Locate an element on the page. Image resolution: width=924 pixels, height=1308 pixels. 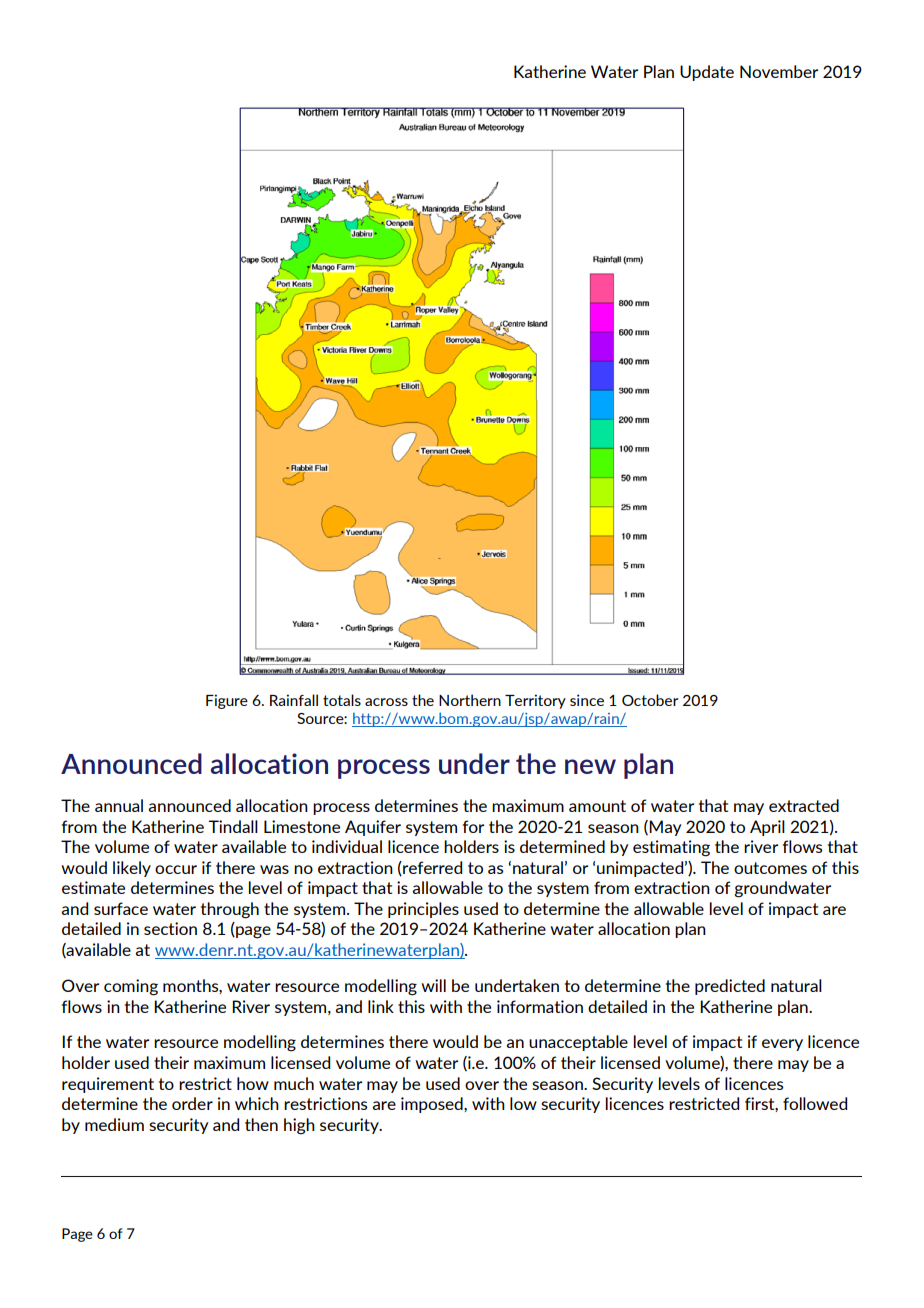
Figure is located at coordinates (227, 701).
